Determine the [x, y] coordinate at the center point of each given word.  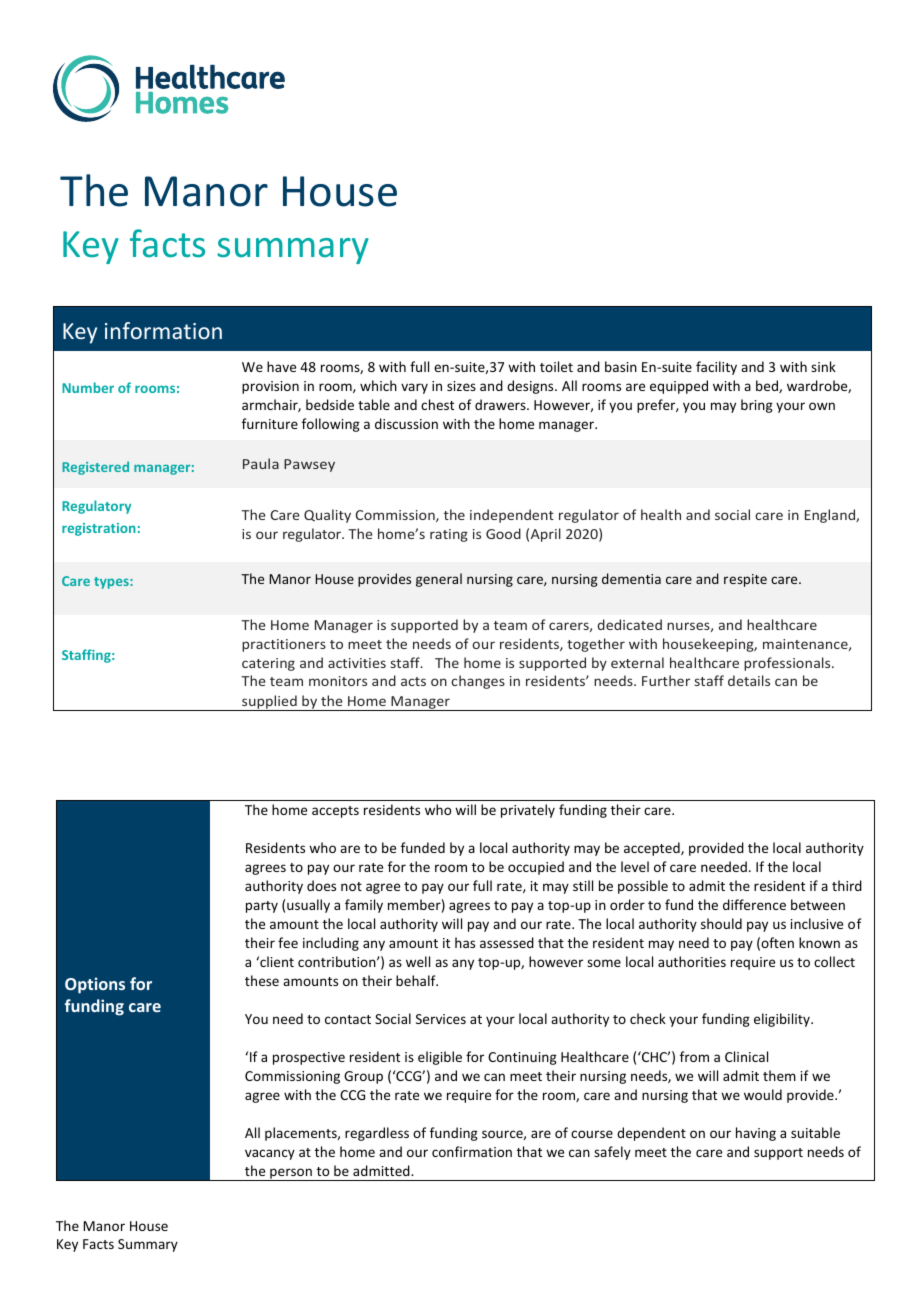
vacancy [270, 1154]
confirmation [472, 1151]
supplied [269, 703]
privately [528, 811]
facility [716, 368]
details [749, 680]
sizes [461, 386]
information [163, 330]
